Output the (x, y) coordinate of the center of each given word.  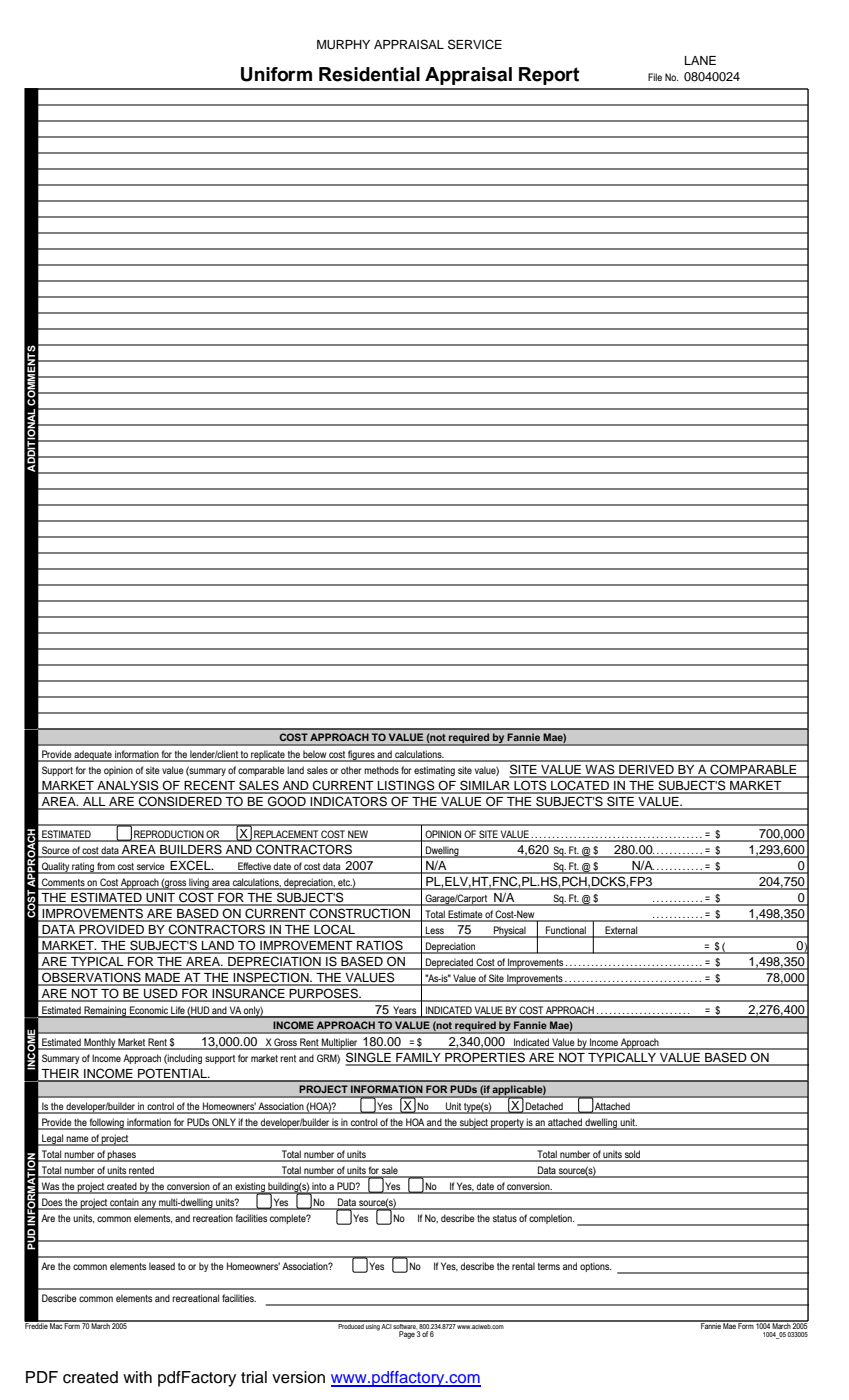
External (621, 931)
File (655, 77)
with (137, 1377)
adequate (93, 756)
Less (435, 931)
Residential (369, 74)
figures (361, 756)
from (106, 867)
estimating (434, 771)
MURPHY (343, 45)
